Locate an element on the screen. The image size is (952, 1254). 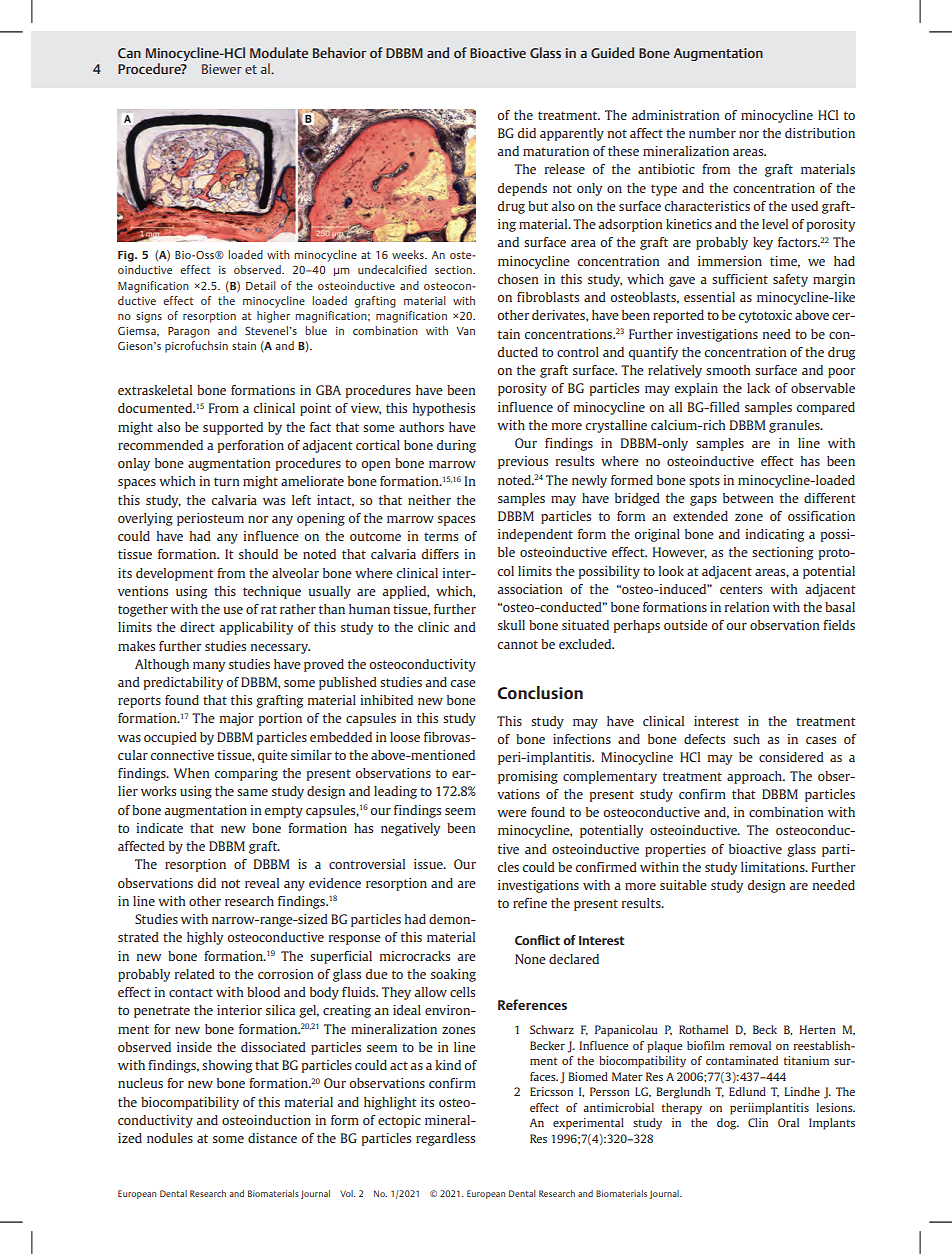
apparently is located at coordinates (572, 134).
